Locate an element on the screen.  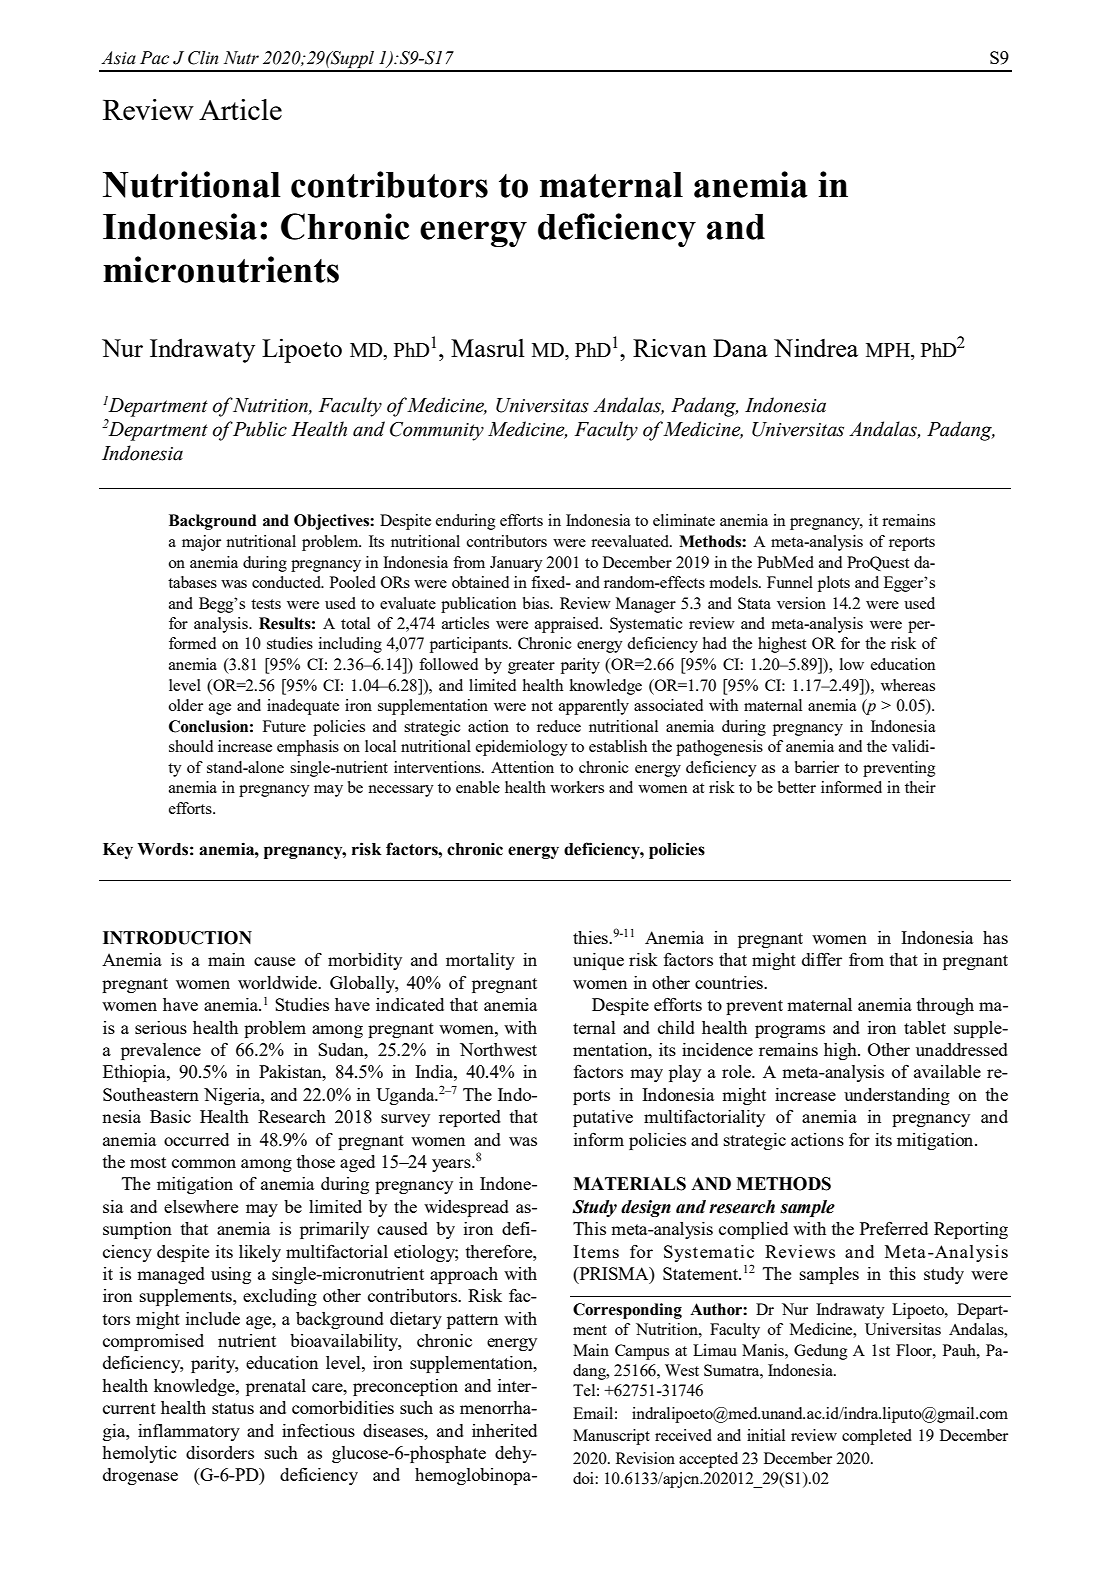
Dana is located at coordinates (740, 348).
